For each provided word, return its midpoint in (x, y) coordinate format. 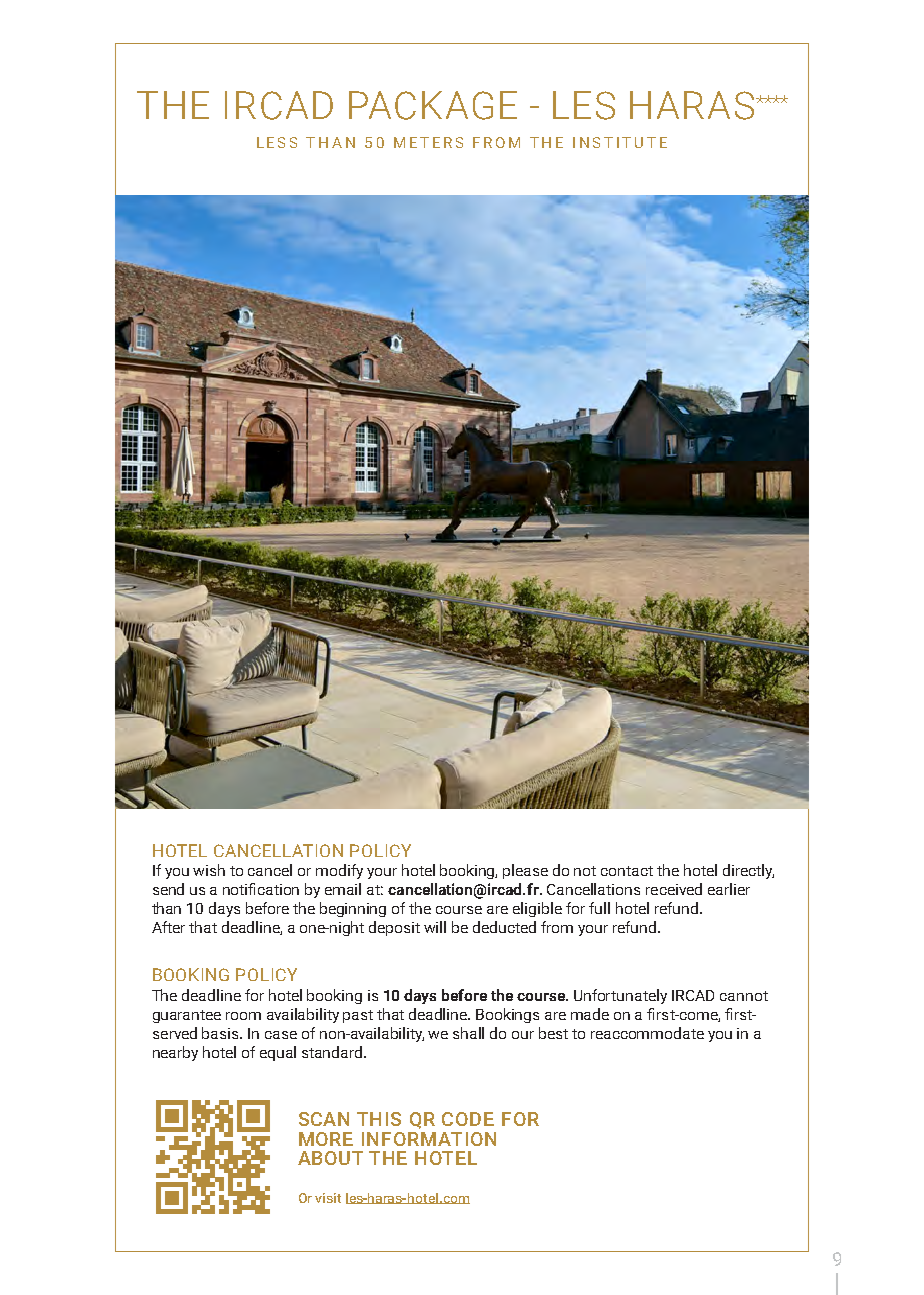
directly (748, 871)
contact (627, 871)
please (525, 871)
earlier (729, 889)
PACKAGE (433, 105)
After (168, 927)
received (674, 889)
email (343, 889)
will (435, 927)
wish (209, 870)
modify (339, 871)
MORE (326, 1139)
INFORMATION (429, 1139)
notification (261, 889)
